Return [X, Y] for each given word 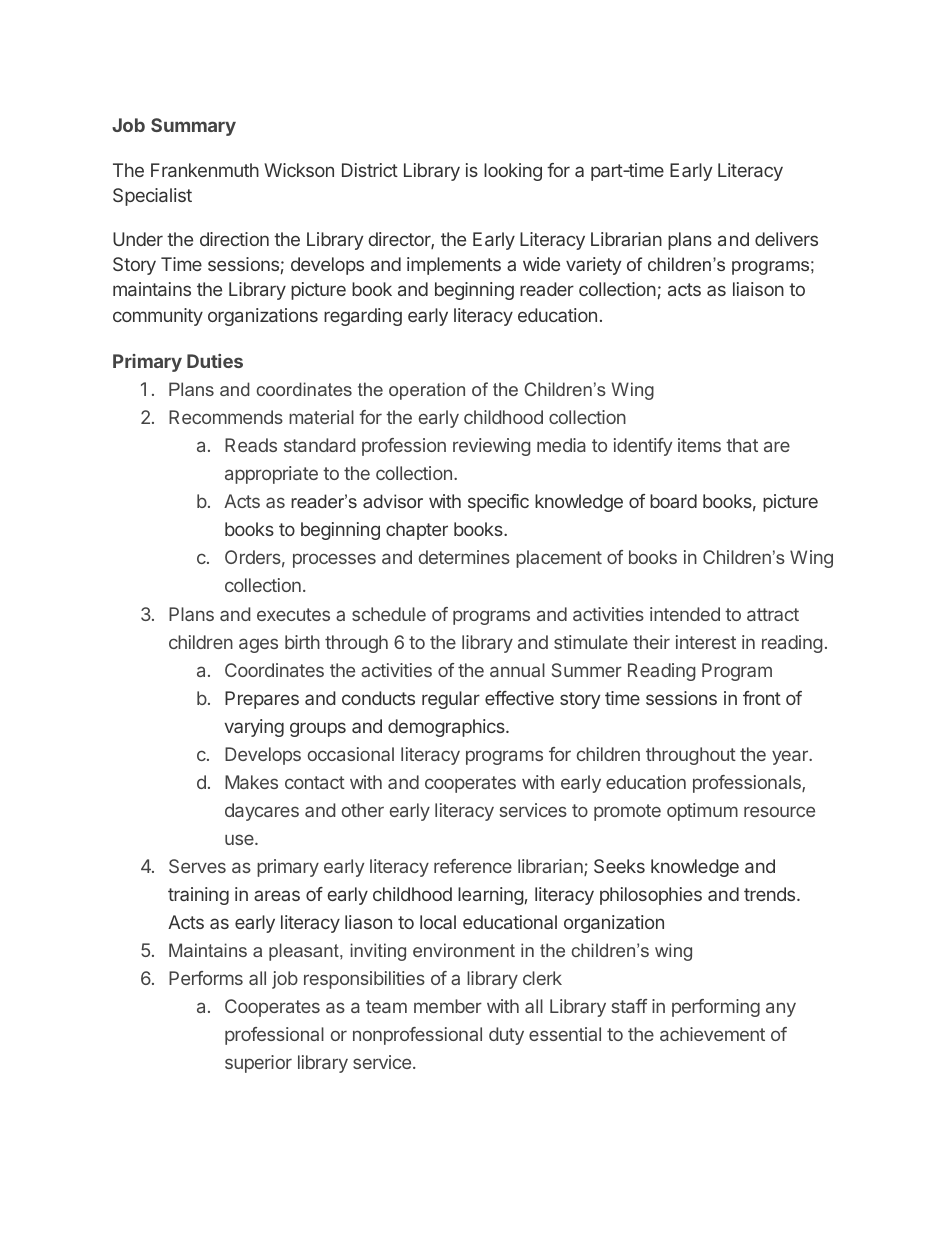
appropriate [271, 475]
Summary [193, 127]
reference [473, 866]
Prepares [262, 700]
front [762, 698]
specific [498, 503]
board [673, 501]
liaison [758, 289]
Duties [215, 361]
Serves [197, 866]
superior [258, 1064]
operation [427, 391]
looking [513, 172]
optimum [702, 812]
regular [451, 700]
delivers [786, 239]
